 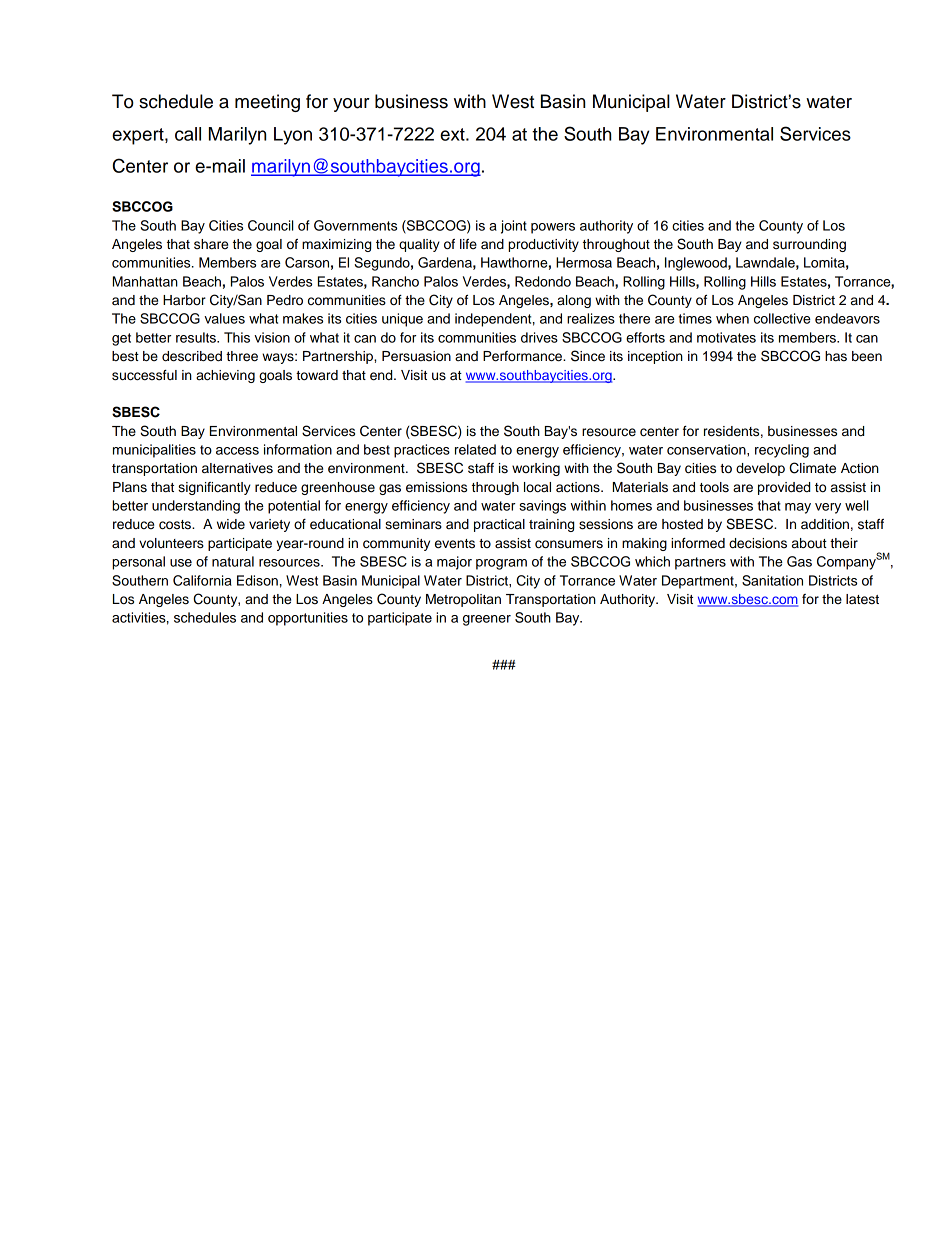 What do you see at coordinates (463, 600) in the screenshot?
I see `Metropolitan` at bounding box center [463, 600].
